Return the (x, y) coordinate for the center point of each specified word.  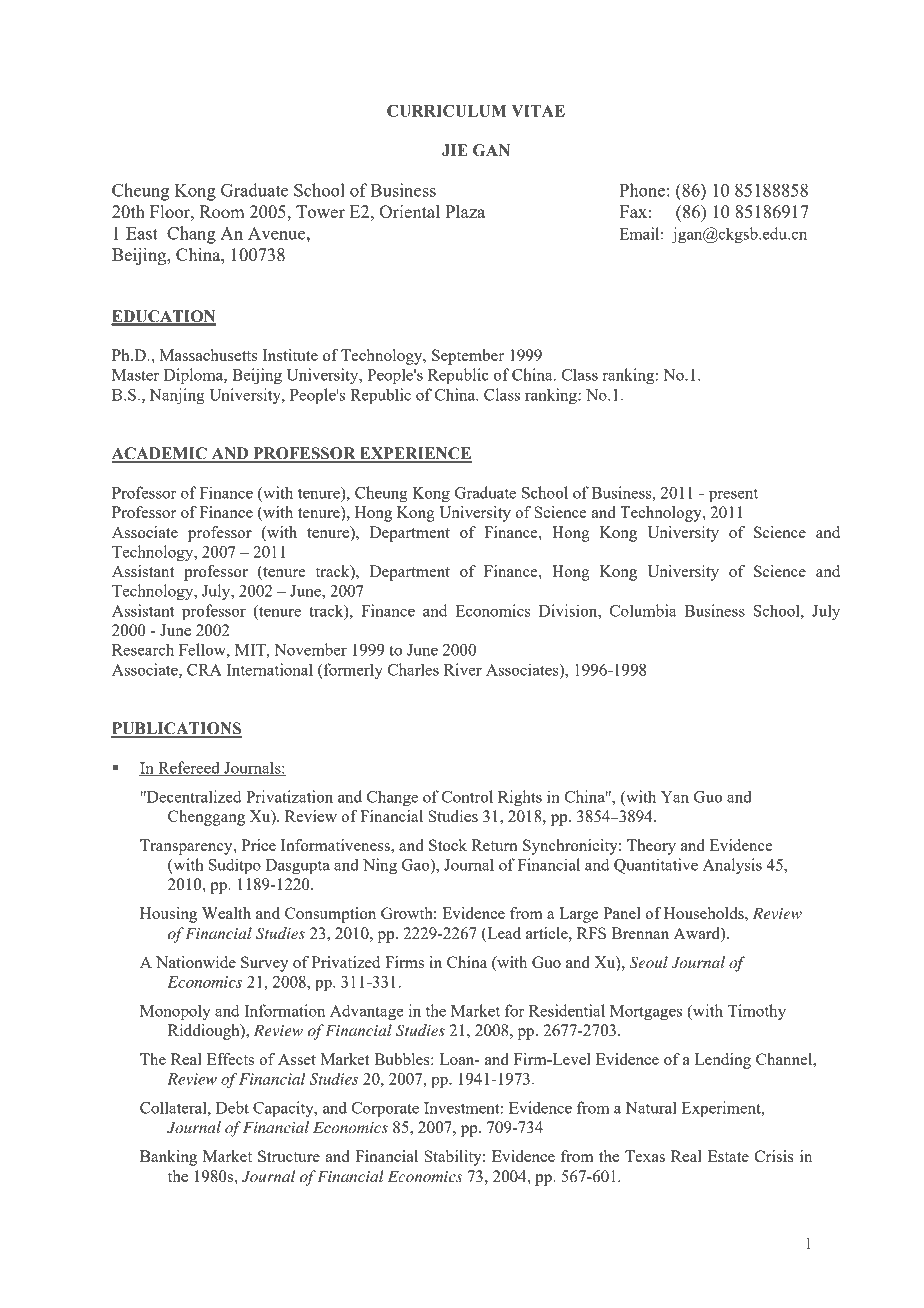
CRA (204, 670)
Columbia (643, 610)
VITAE (538, 111)
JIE (455, 150)
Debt (232, 1107)
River (463, 669)
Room (222, 211)
